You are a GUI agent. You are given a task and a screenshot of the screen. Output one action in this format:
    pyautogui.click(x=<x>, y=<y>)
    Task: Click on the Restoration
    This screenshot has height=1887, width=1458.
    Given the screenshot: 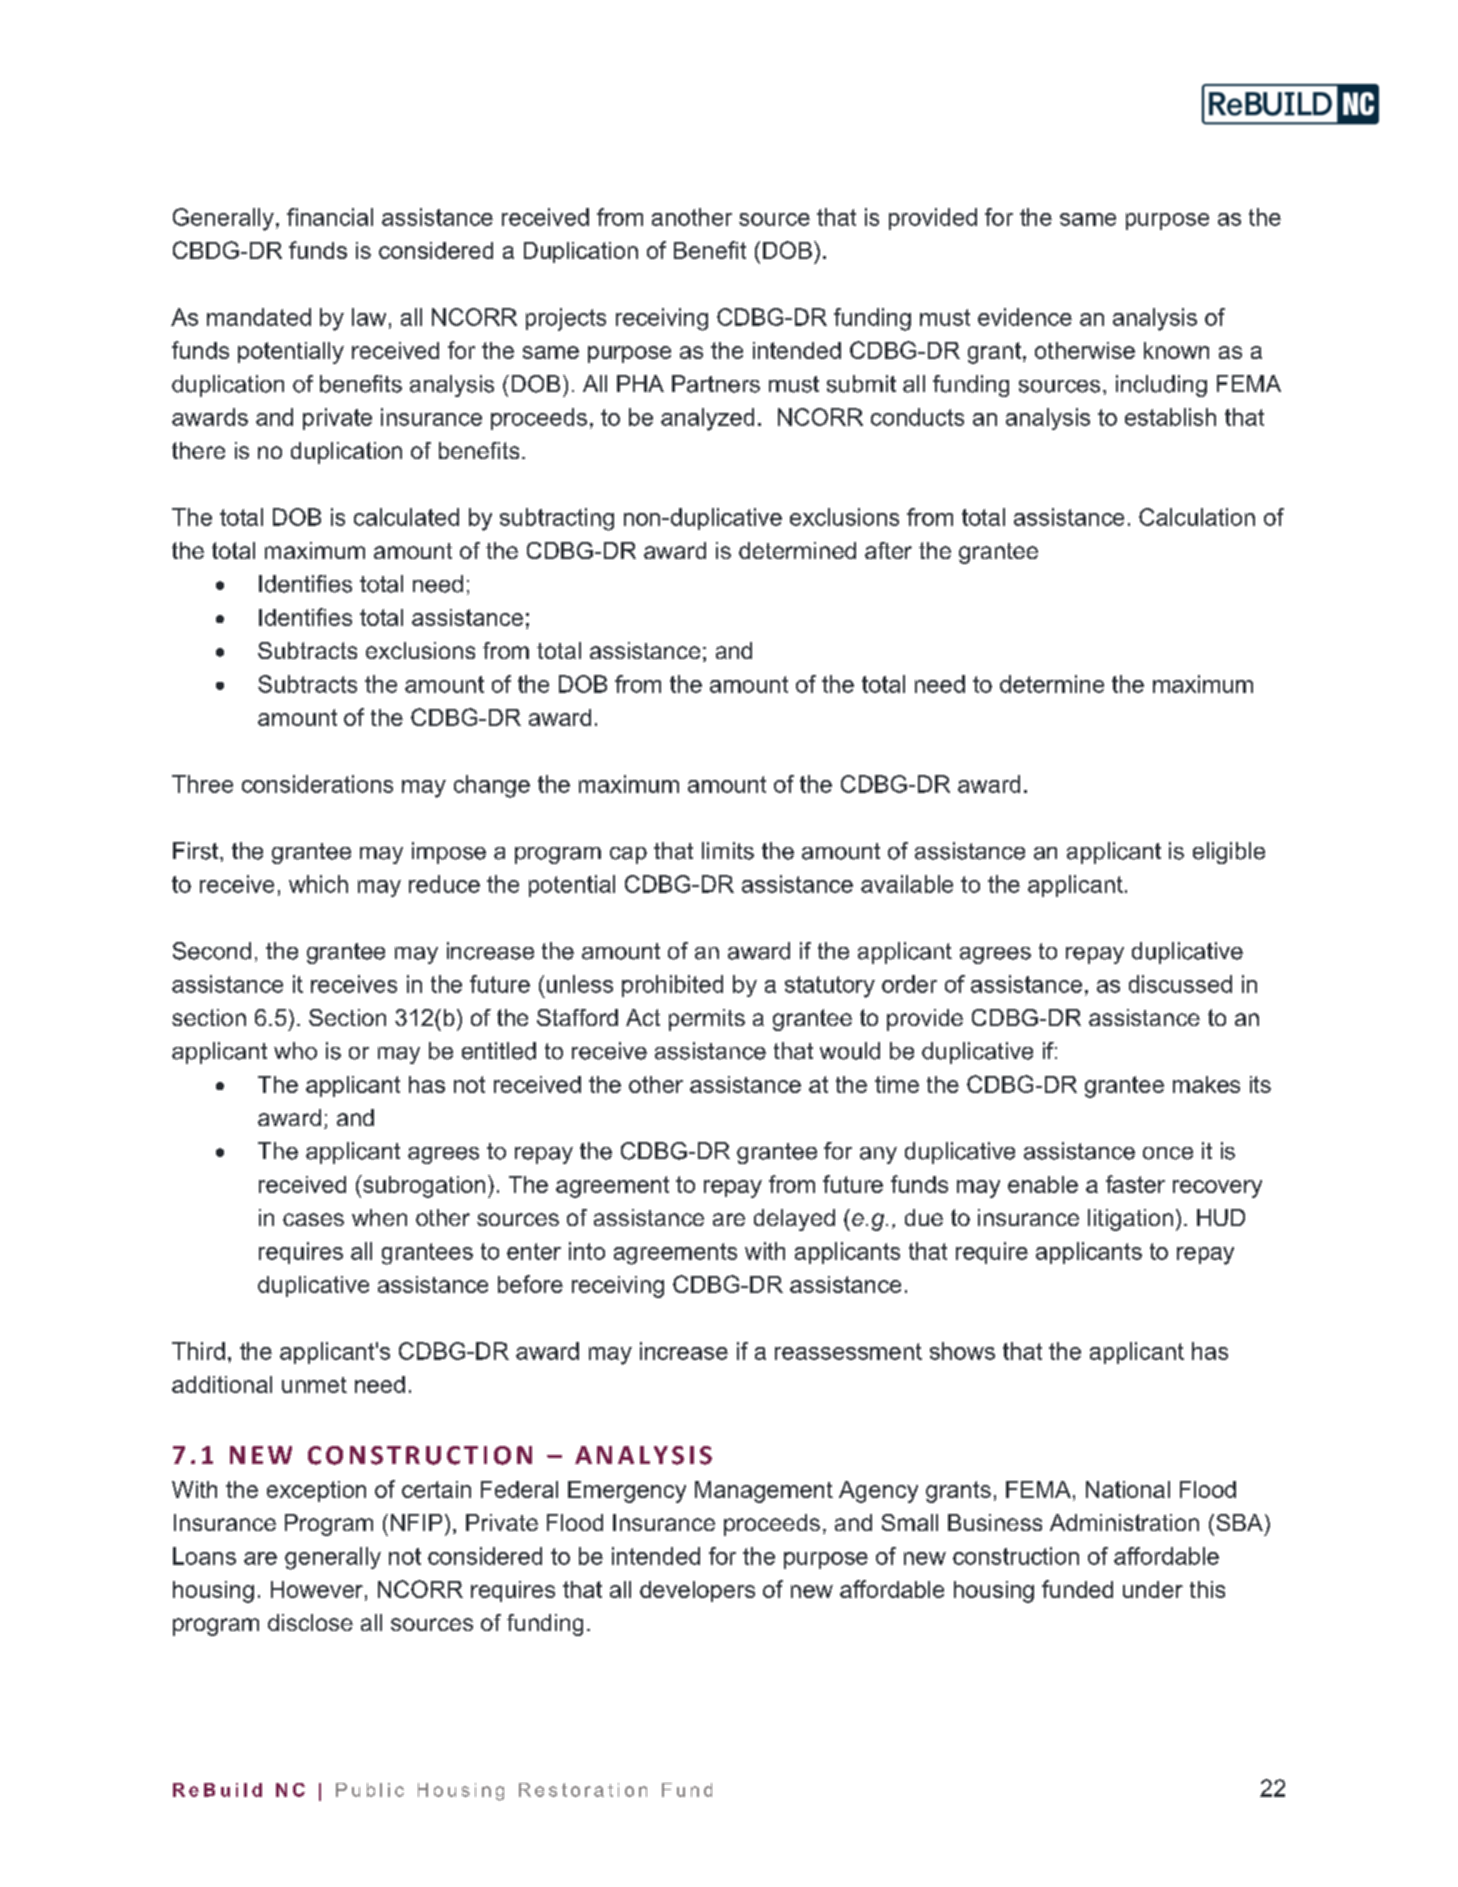 What is the action you would take?
    pyautogui.click(x=583, y=1790)
